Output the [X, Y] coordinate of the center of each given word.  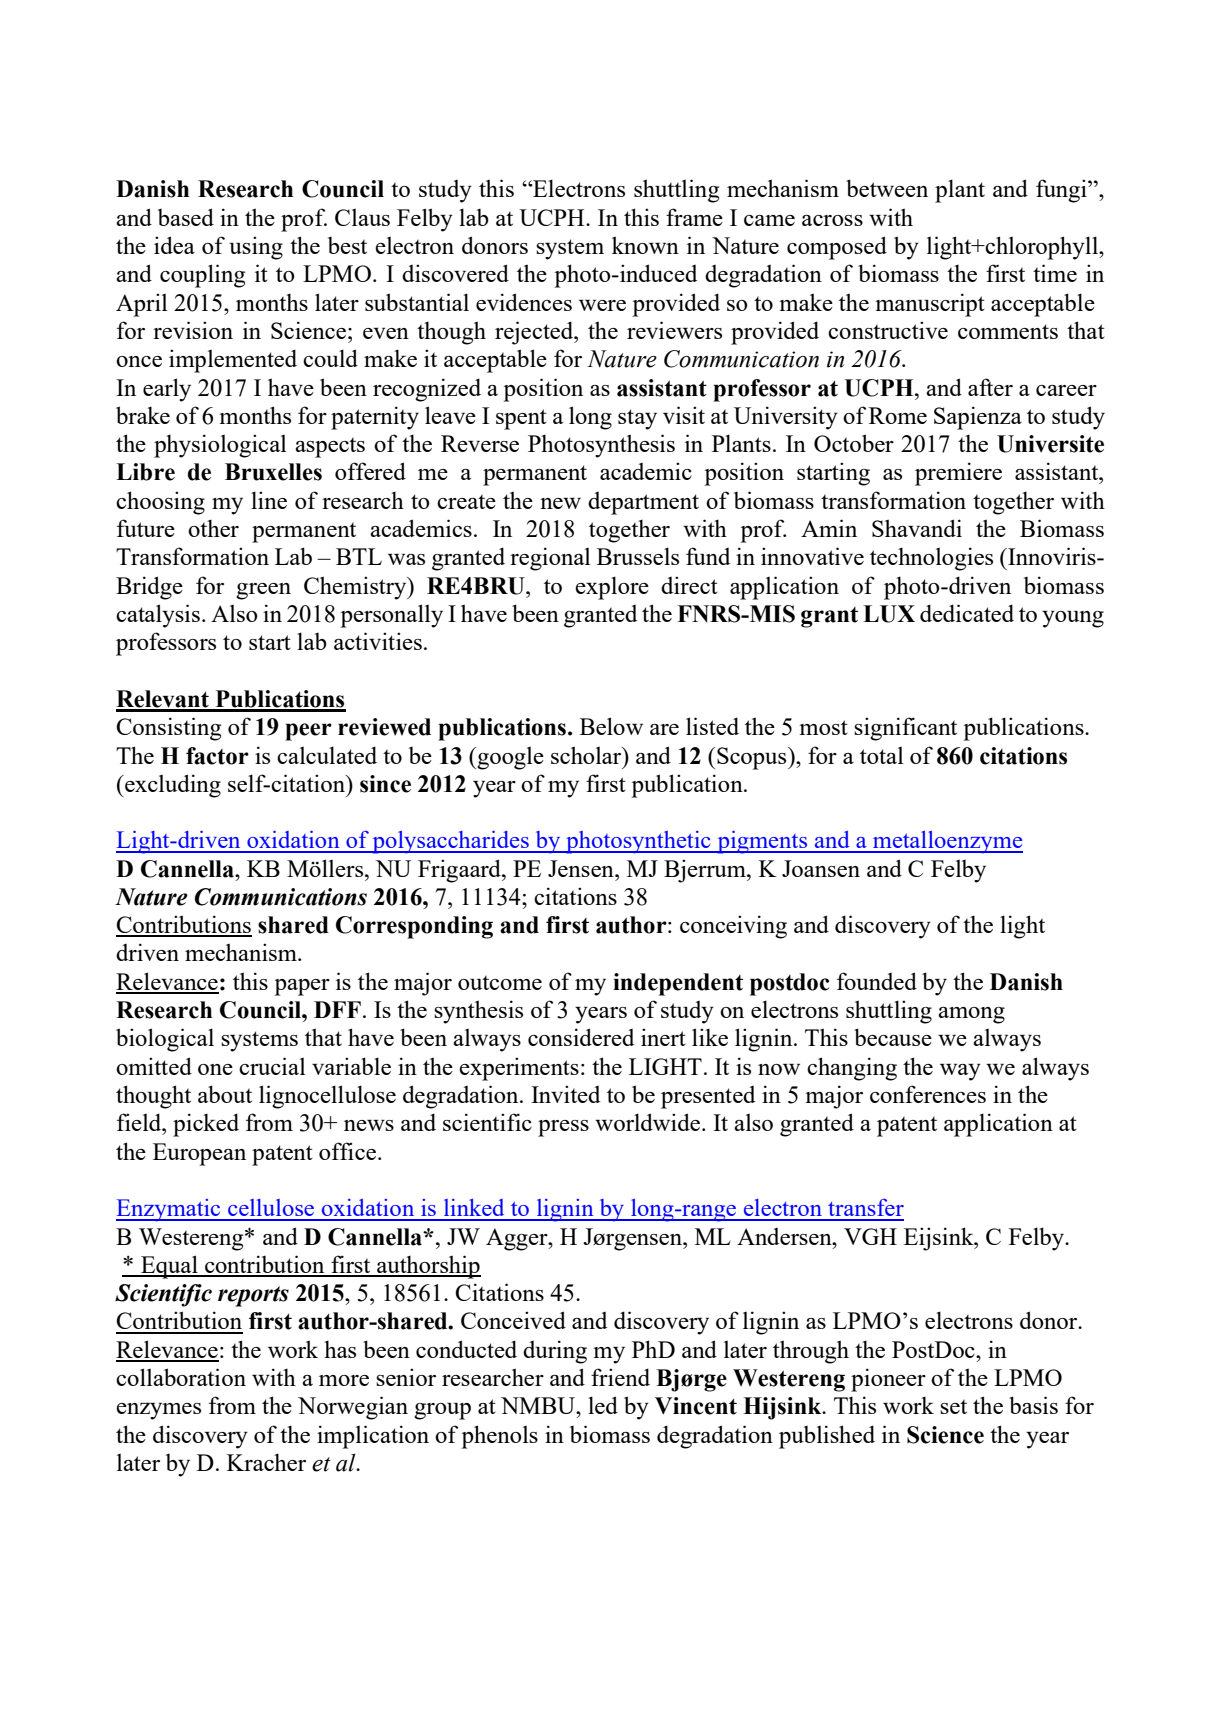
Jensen [582, 868]
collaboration [181, 1377]
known [645, 245]
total [882, 755]
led [603, 1405]
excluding [172, 786]
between [887, 188]
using [256, 248]
